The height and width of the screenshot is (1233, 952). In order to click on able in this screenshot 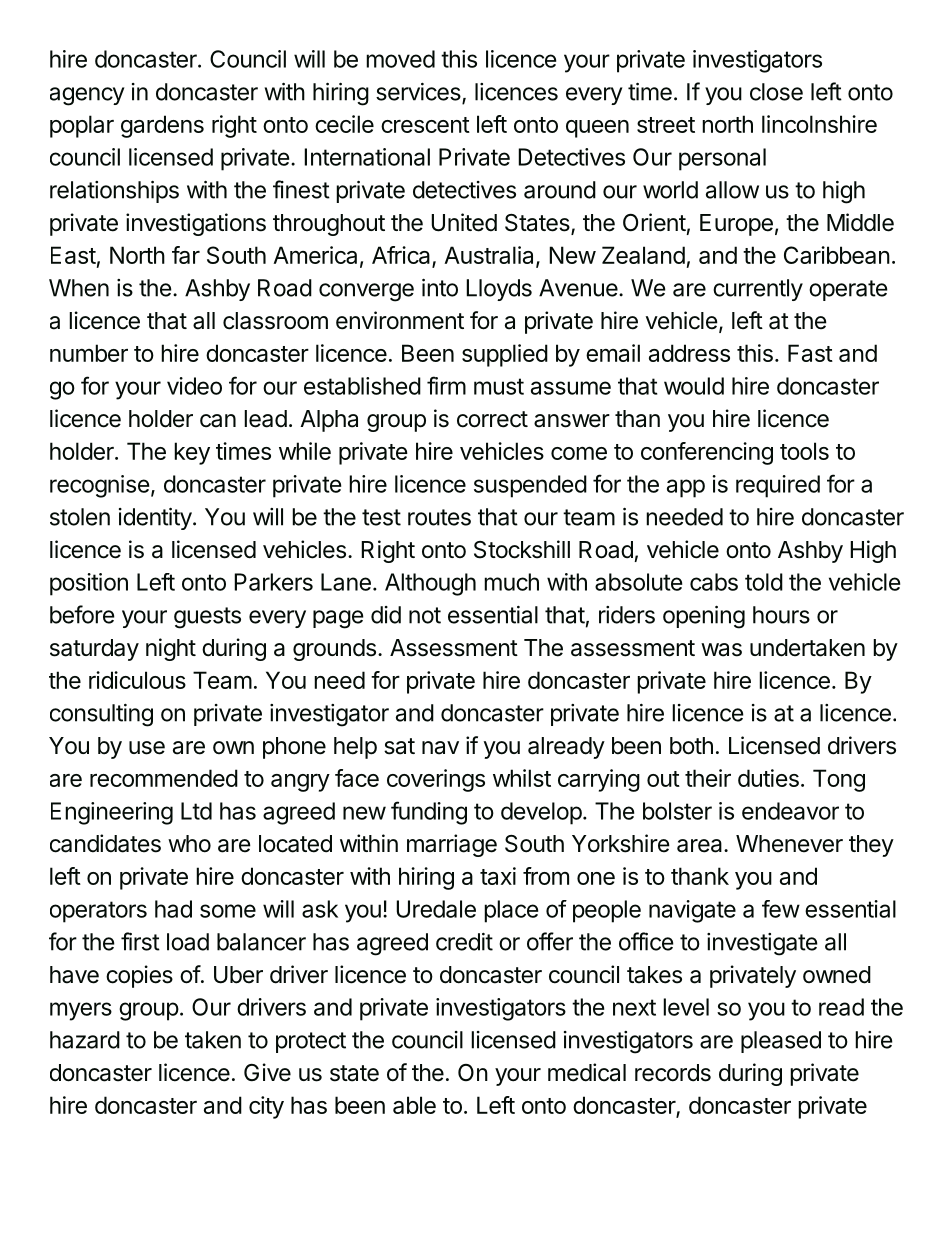, I will do `click(414, 1105)`.
